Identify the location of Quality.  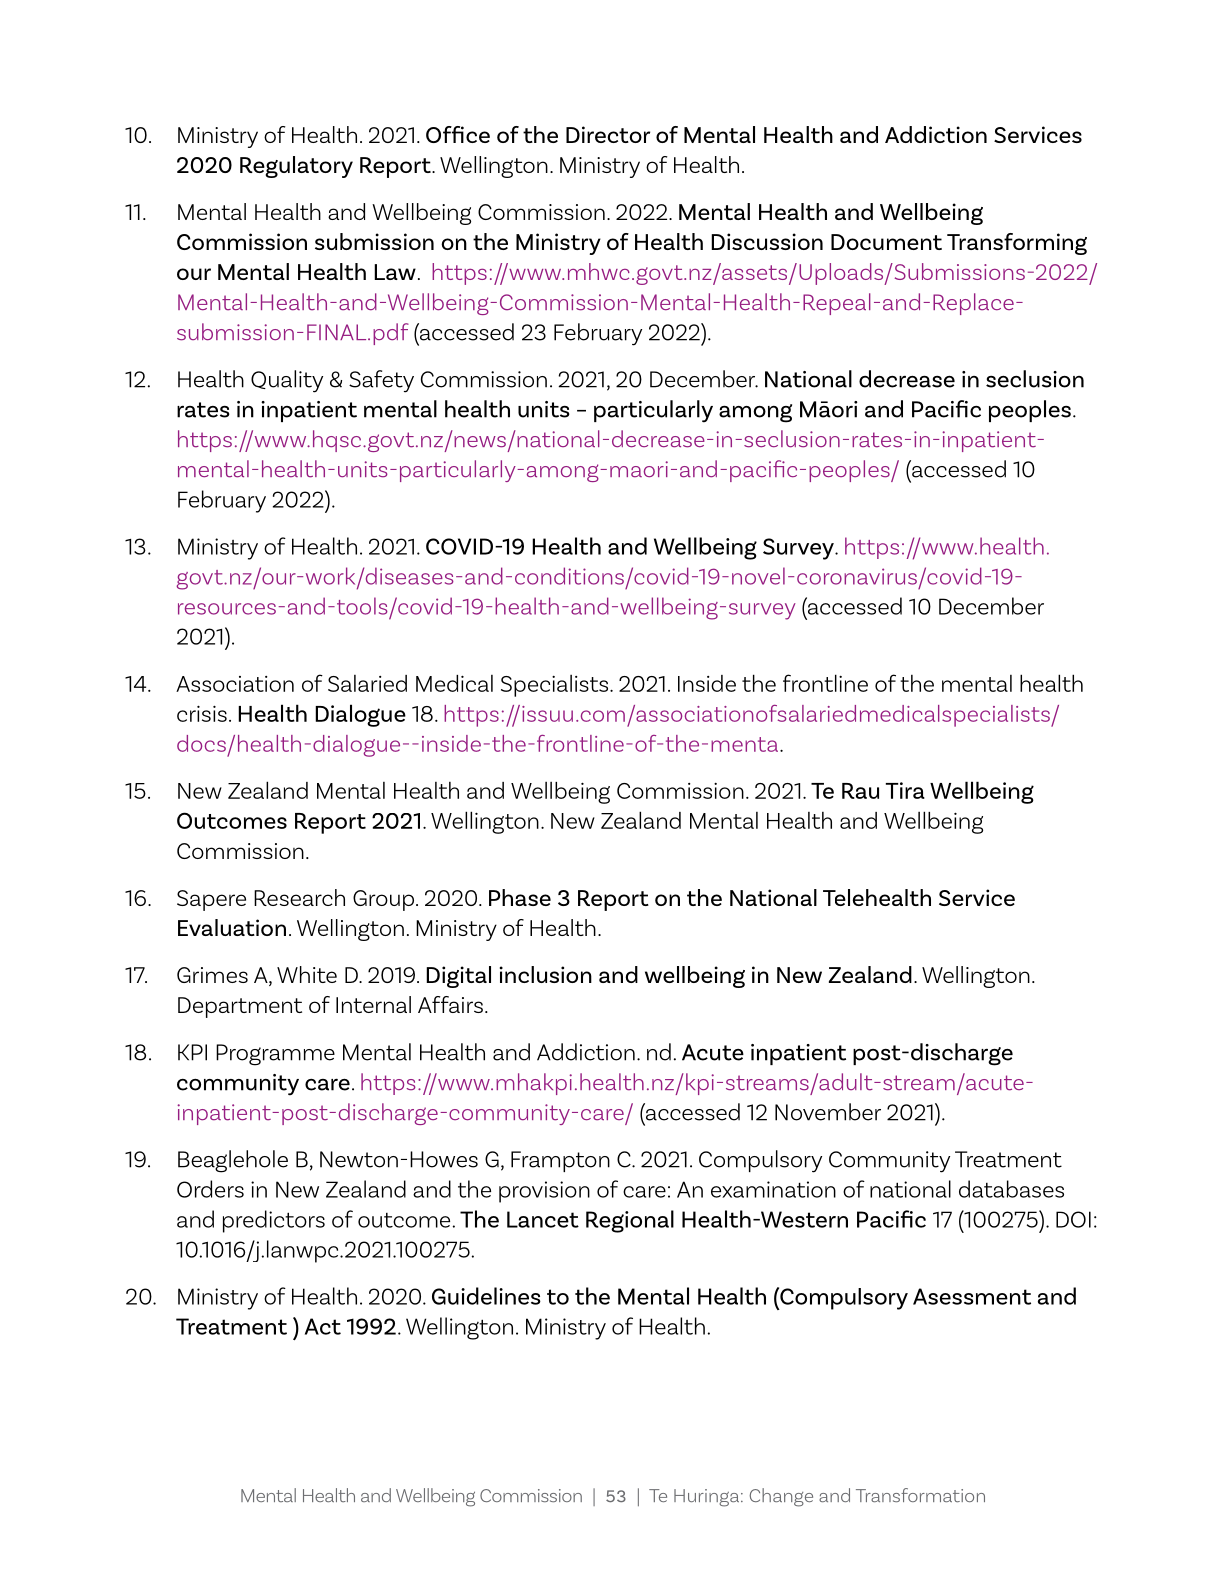
(287, 381).
